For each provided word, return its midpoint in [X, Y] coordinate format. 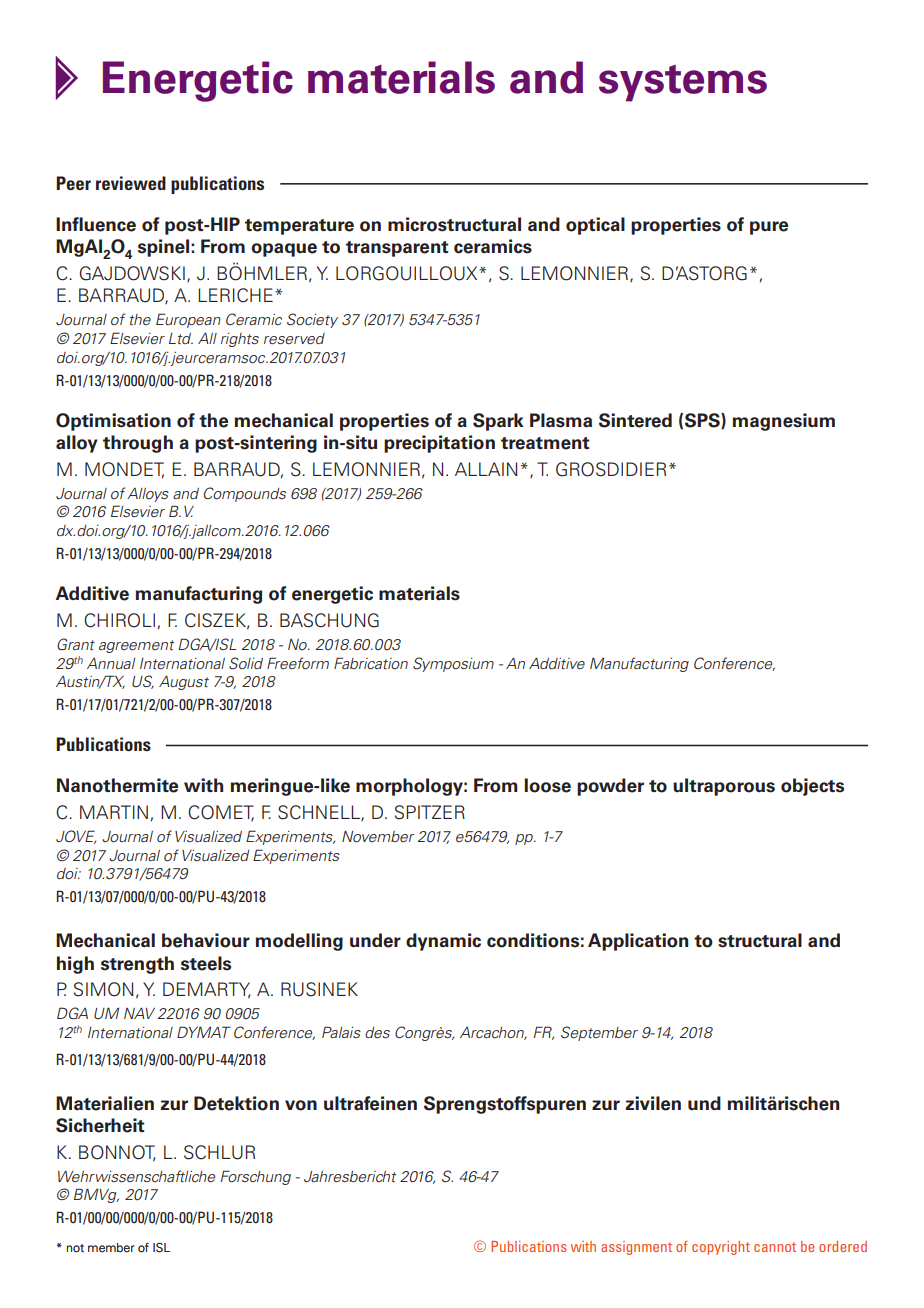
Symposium [453, 664]
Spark [498, 422]
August [184, 683]
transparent [397, 249]
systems [683, 83]
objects [812, 787]
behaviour [206, 940]
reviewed [131, 183]
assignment [636, 1248]
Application [638, 942]
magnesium [783, 422]
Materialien [105, 1103]
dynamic [443, 942]
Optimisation [113, 422]
